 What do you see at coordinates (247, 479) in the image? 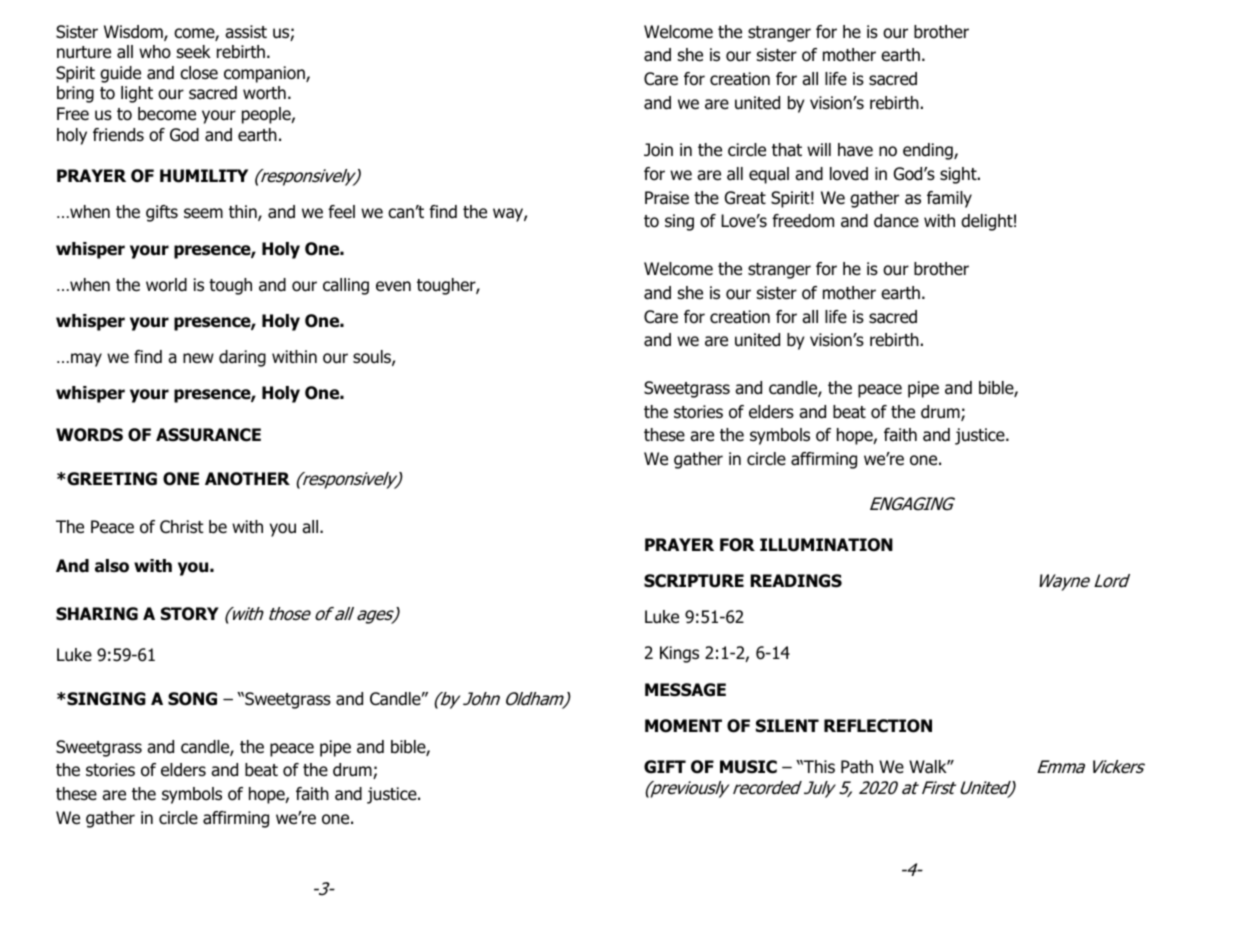
I see `ANOTHER` at bounding box center [247, 479].
